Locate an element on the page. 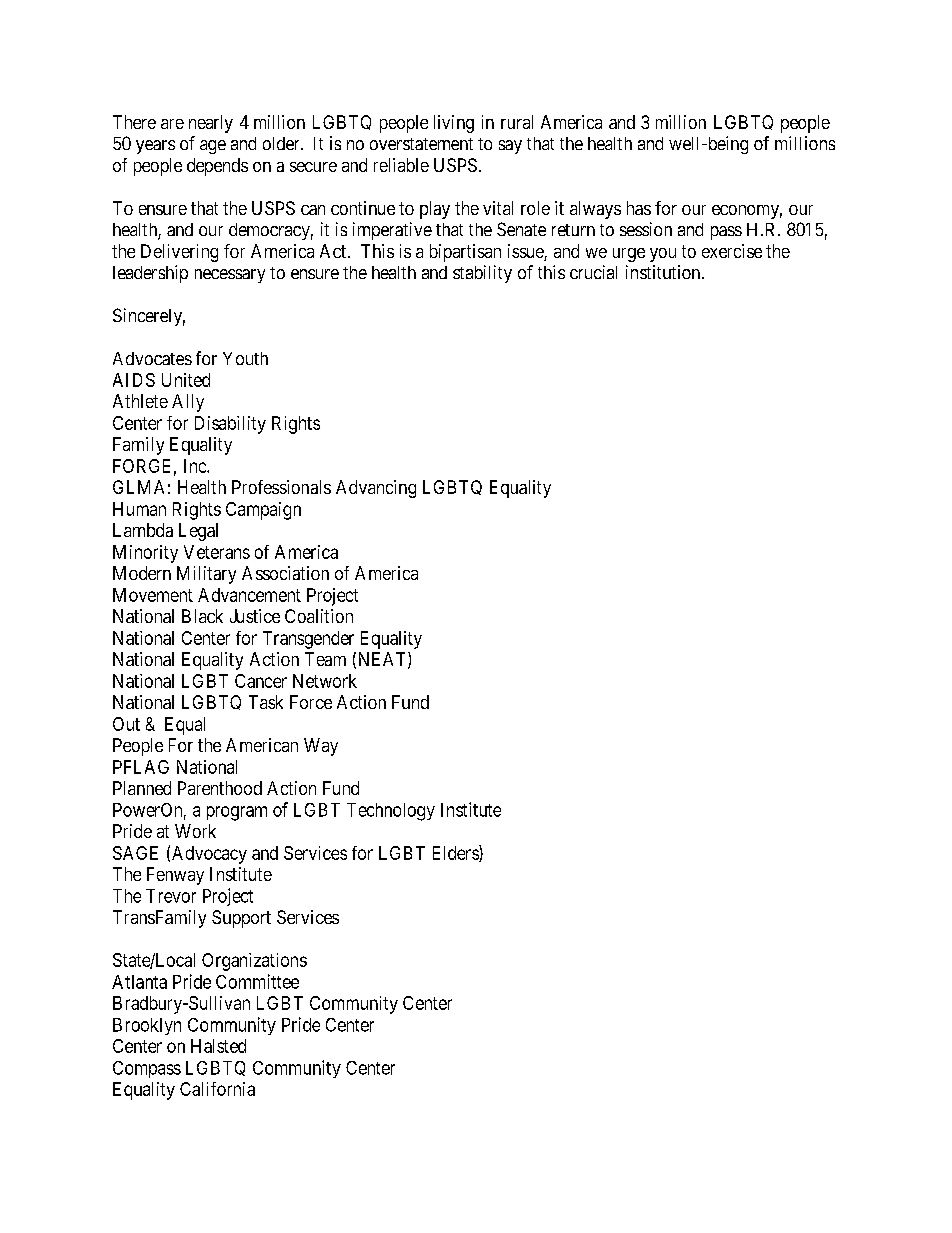 This page has height=1233, width=952. Organizations is located at coordinates (254, 962).
